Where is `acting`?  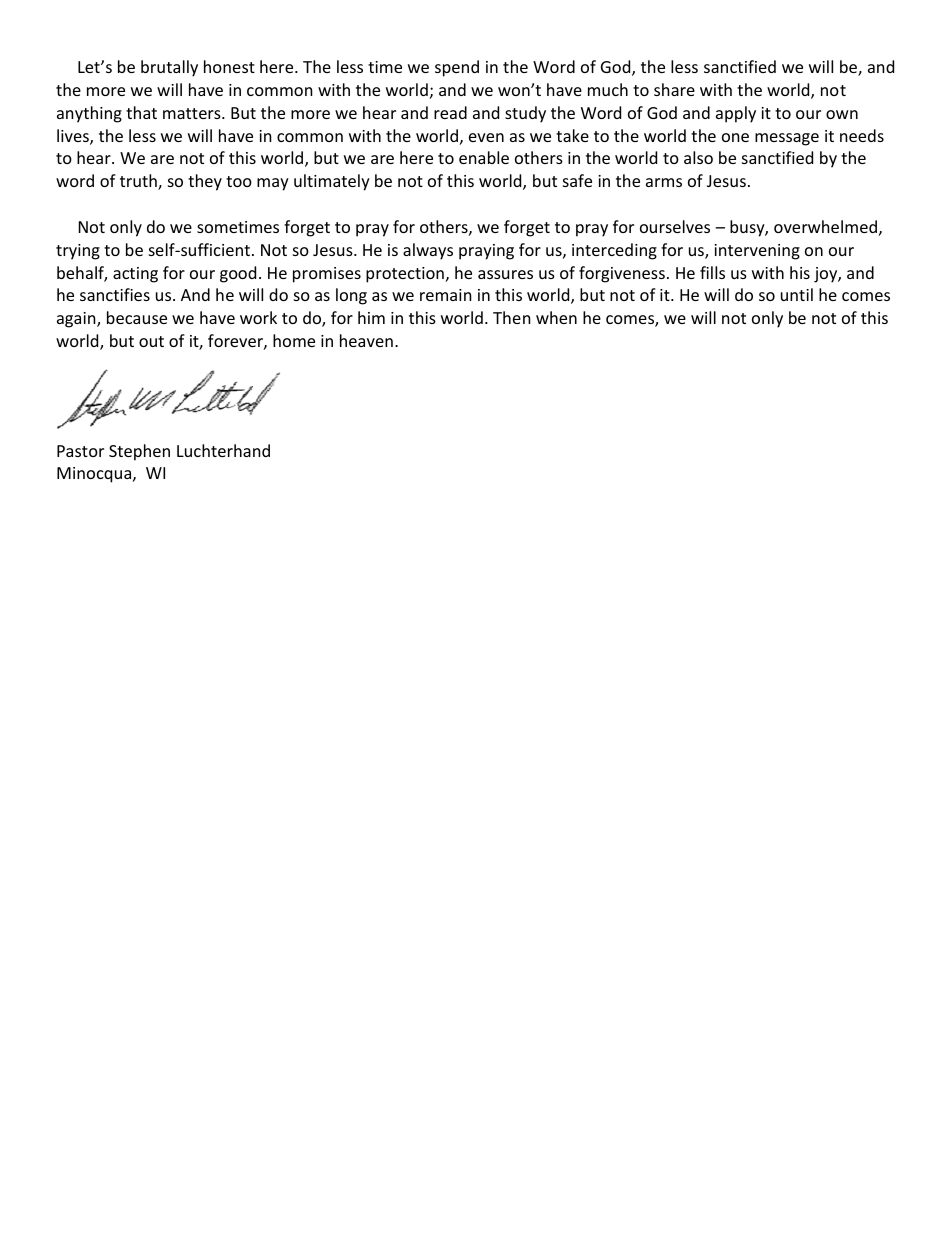
acting is located at coordinates (135, 275).
